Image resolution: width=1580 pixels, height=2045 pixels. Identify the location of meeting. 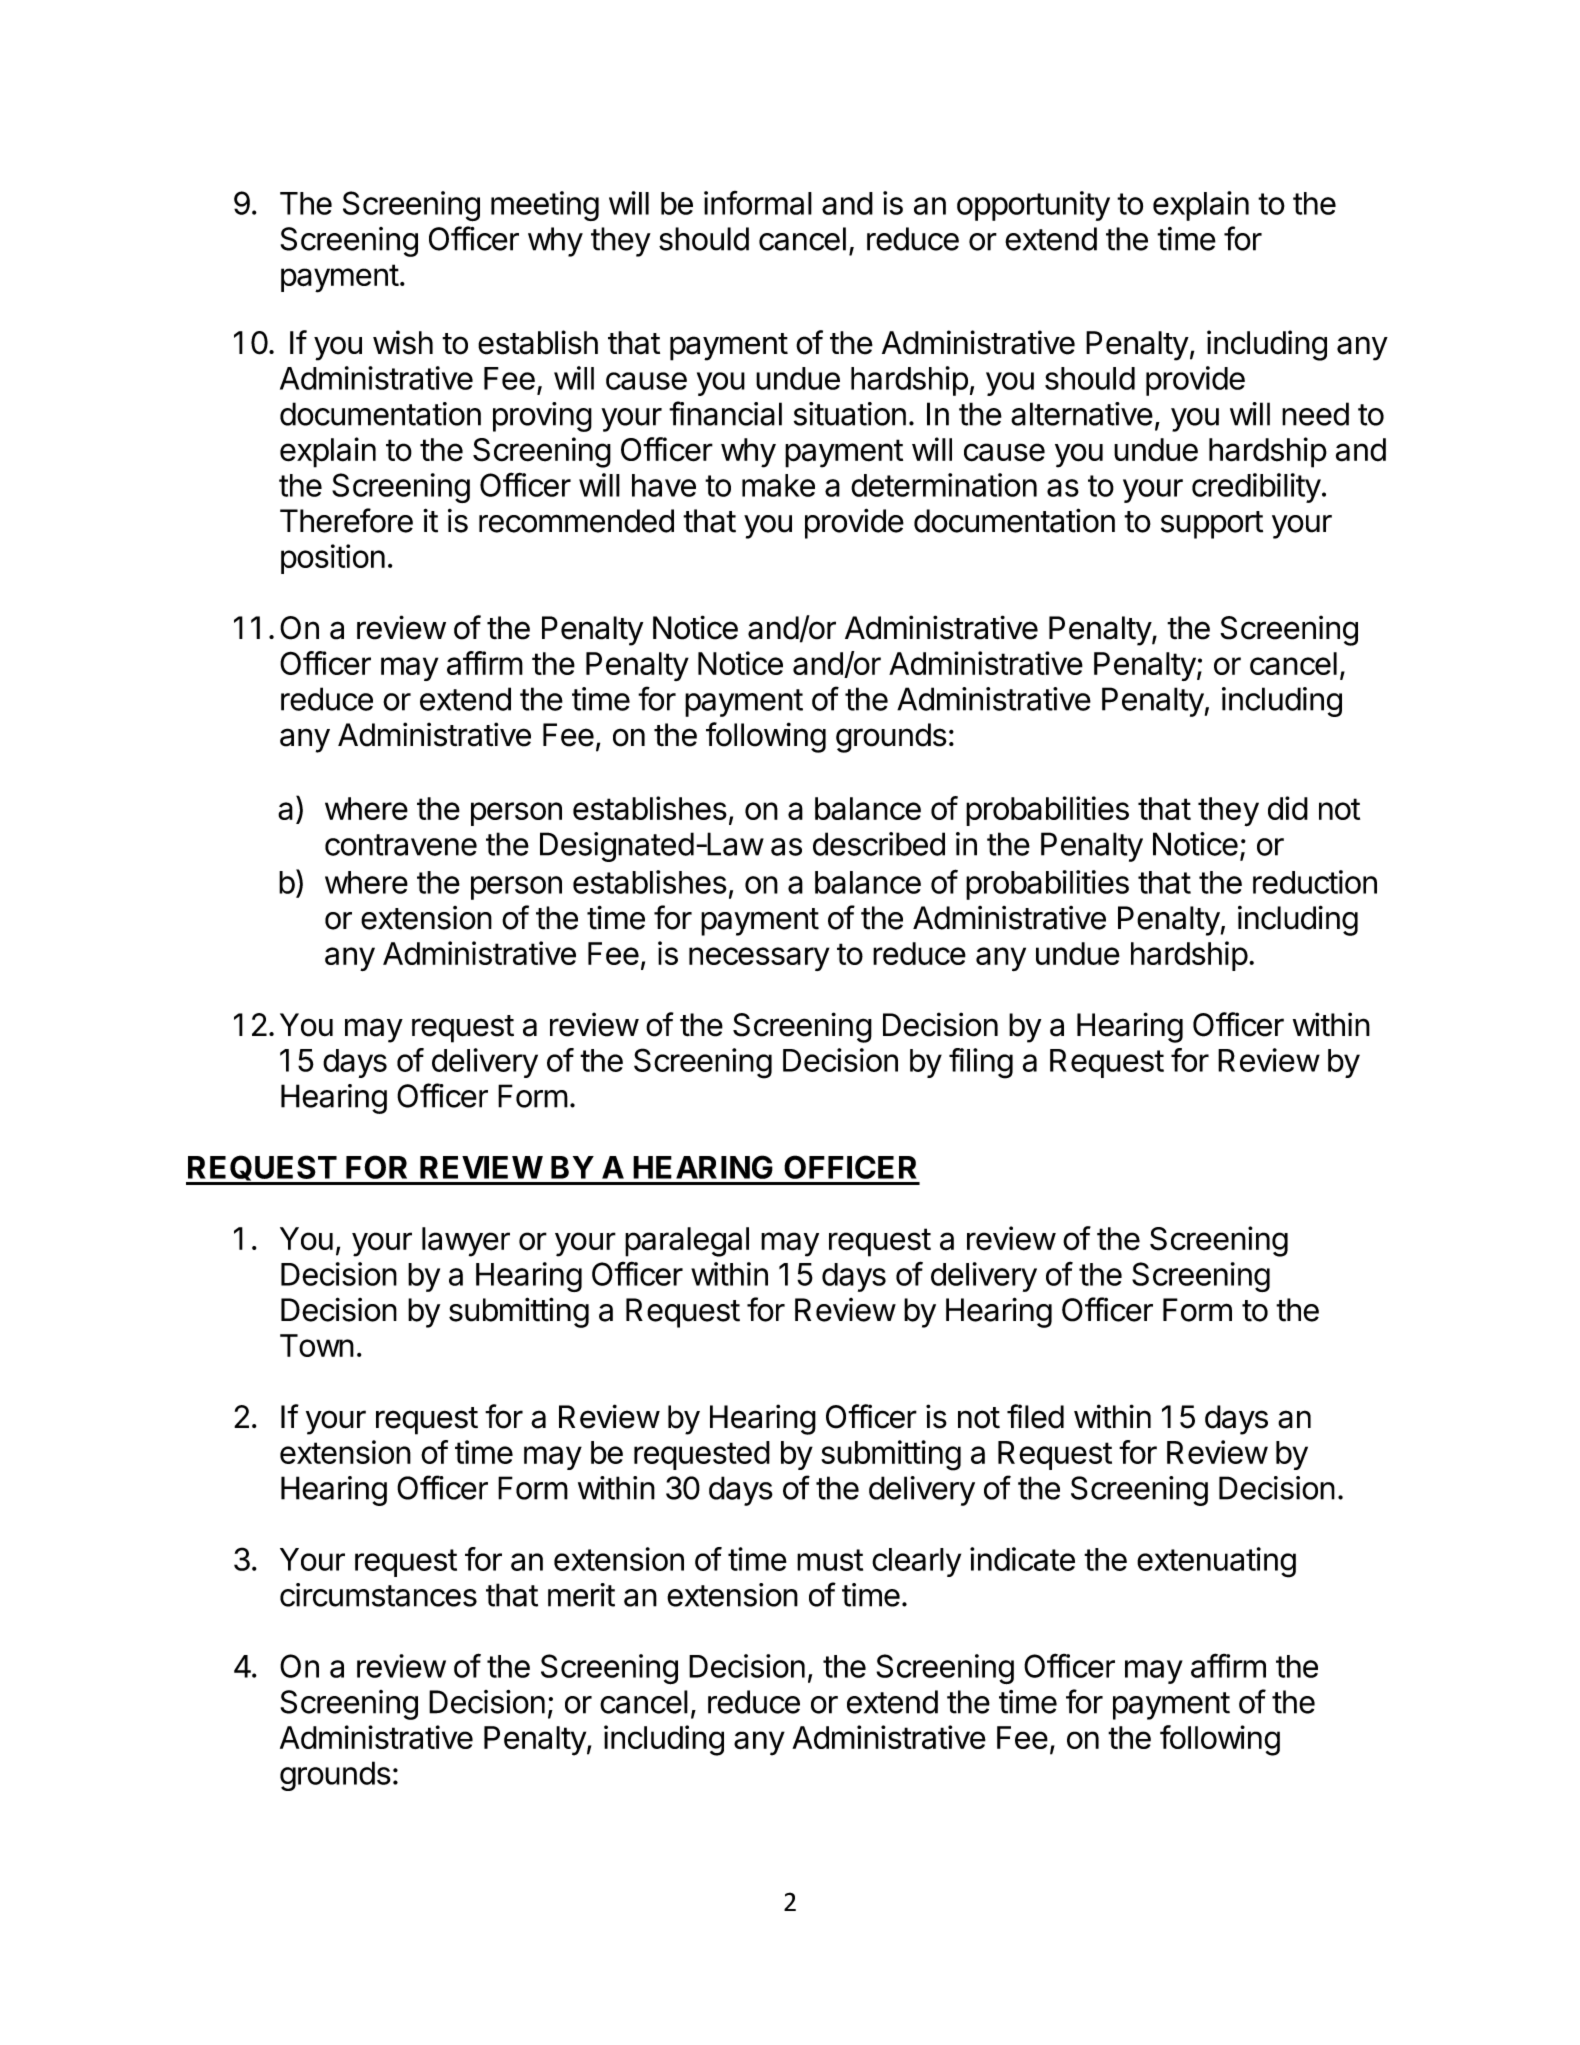
(545, 206).
